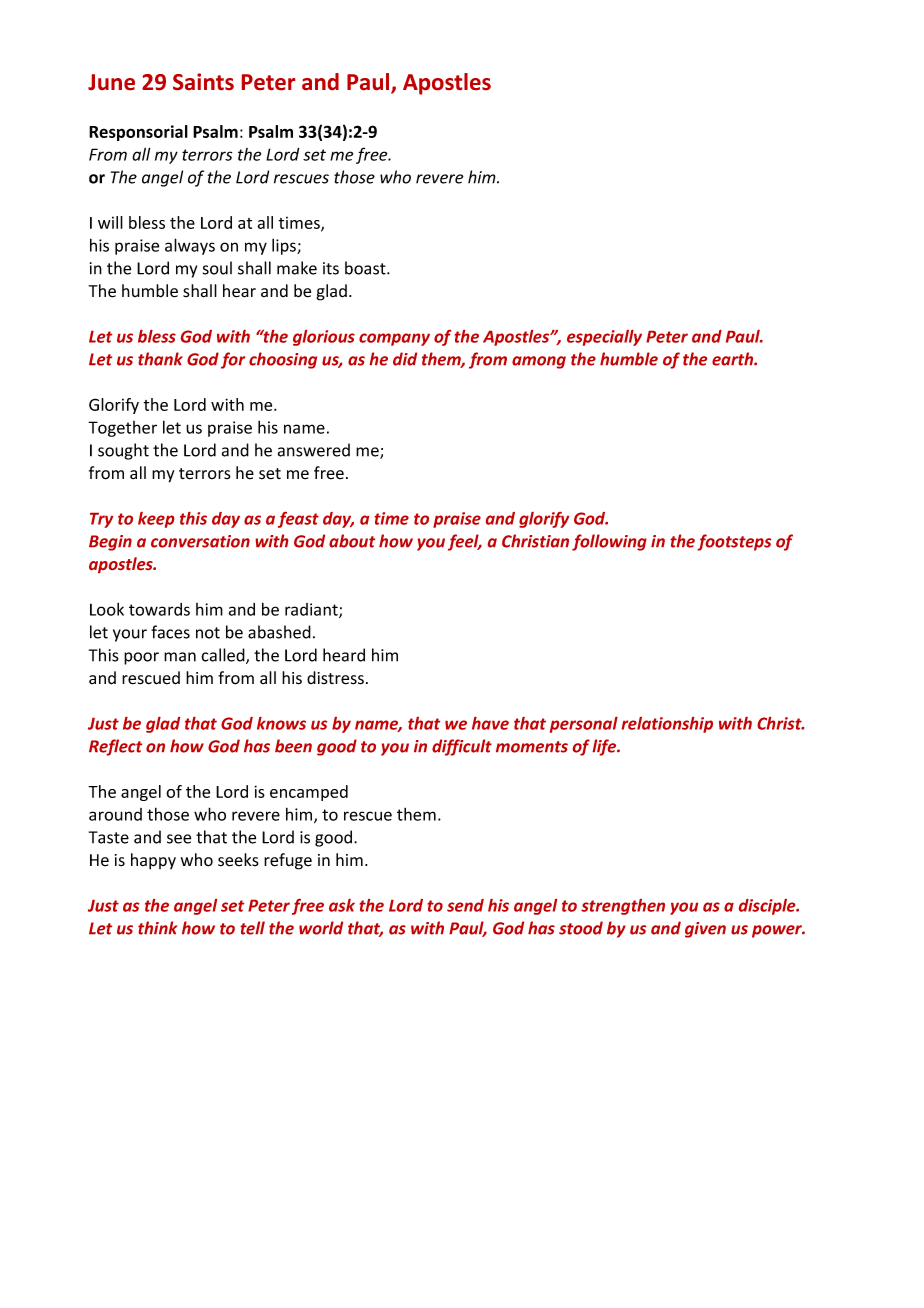 Image resolution: width=924 pixels, height=1308 pixels. I want to click on its, so click(331, 268).
